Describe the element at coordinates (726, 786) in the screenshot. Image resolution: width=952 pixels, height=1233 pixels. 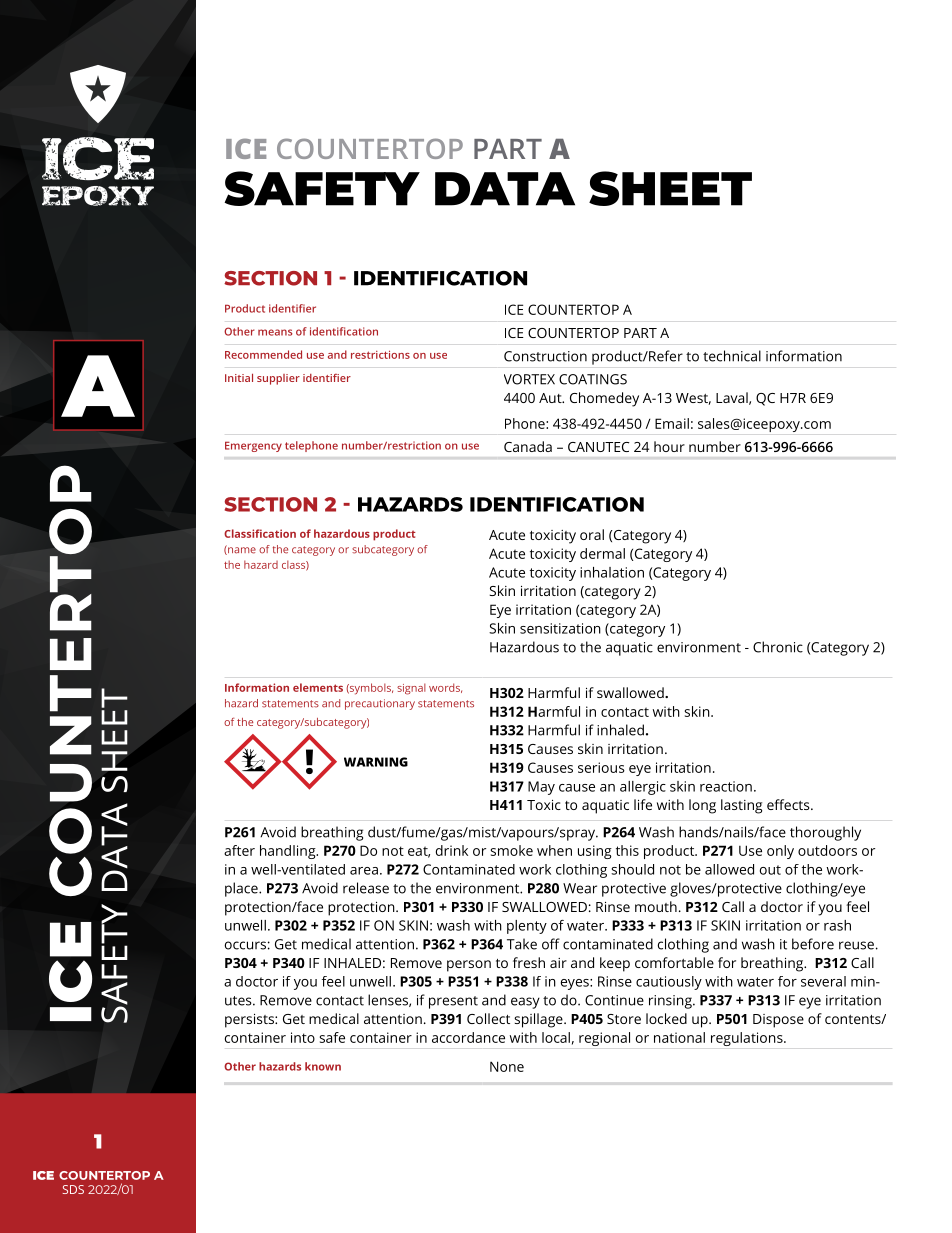
I see `reaction` at that location.
